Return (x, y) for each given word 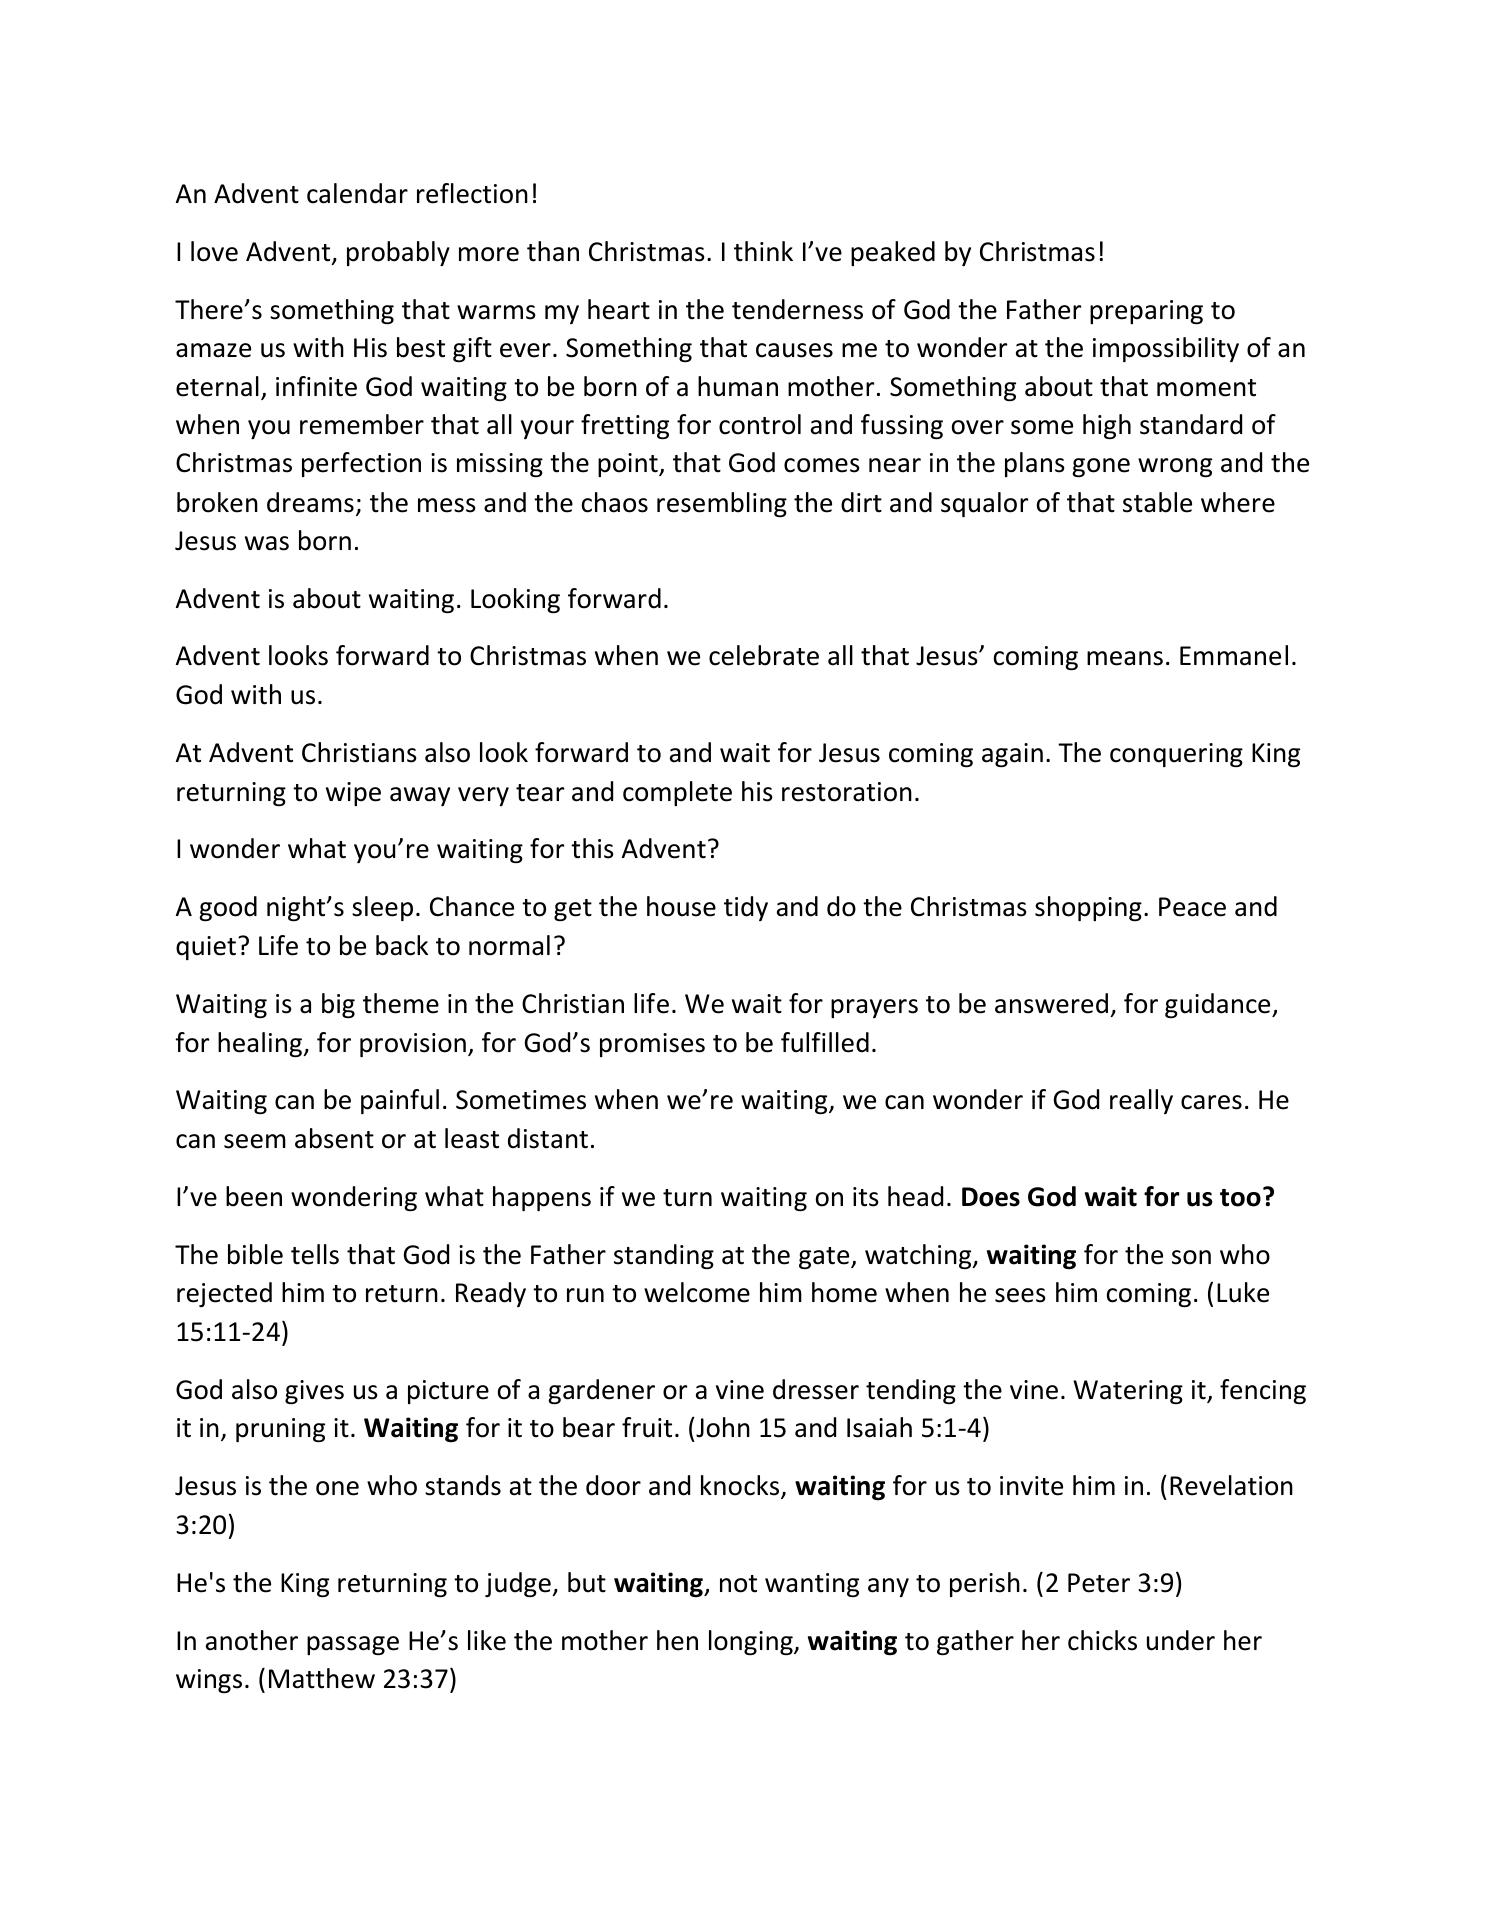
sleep (382, 908)
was (267, 543)
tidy (746, 908)
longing (752, 1642)
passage (353, 1645)
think (763, 251)
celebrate (764, 655)
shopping (1088, 908)
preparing (1146, 312)
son (1191, 1257)
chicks (1102, 1640)
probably (398, 253)
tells (315, 1254)
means (1125, 658)
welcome (697, 1292)
